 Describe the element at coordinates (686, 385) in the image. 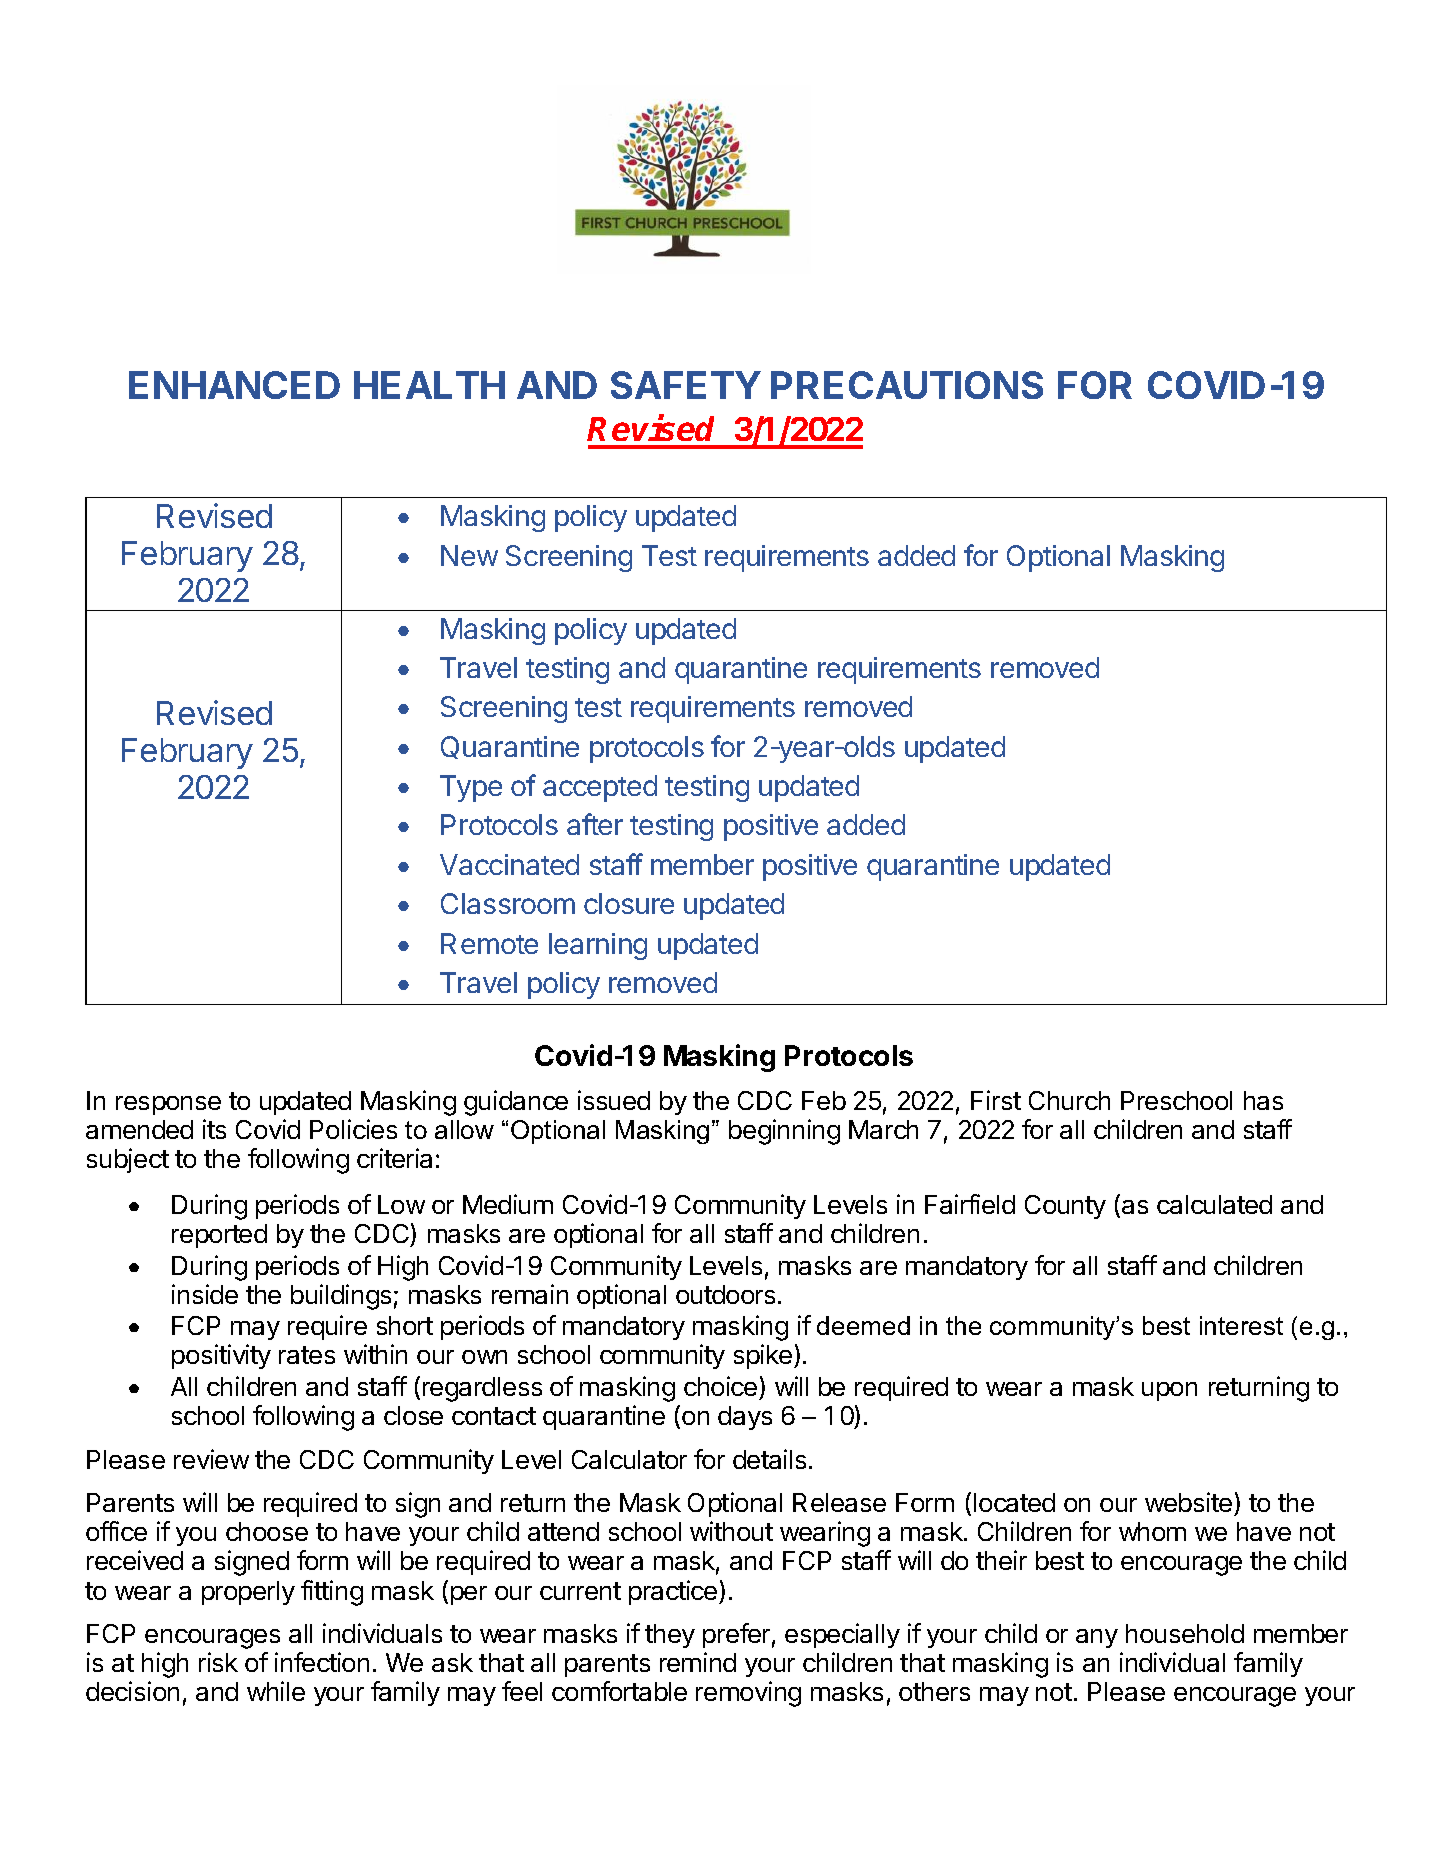

I see `SAFETY` at that location.
